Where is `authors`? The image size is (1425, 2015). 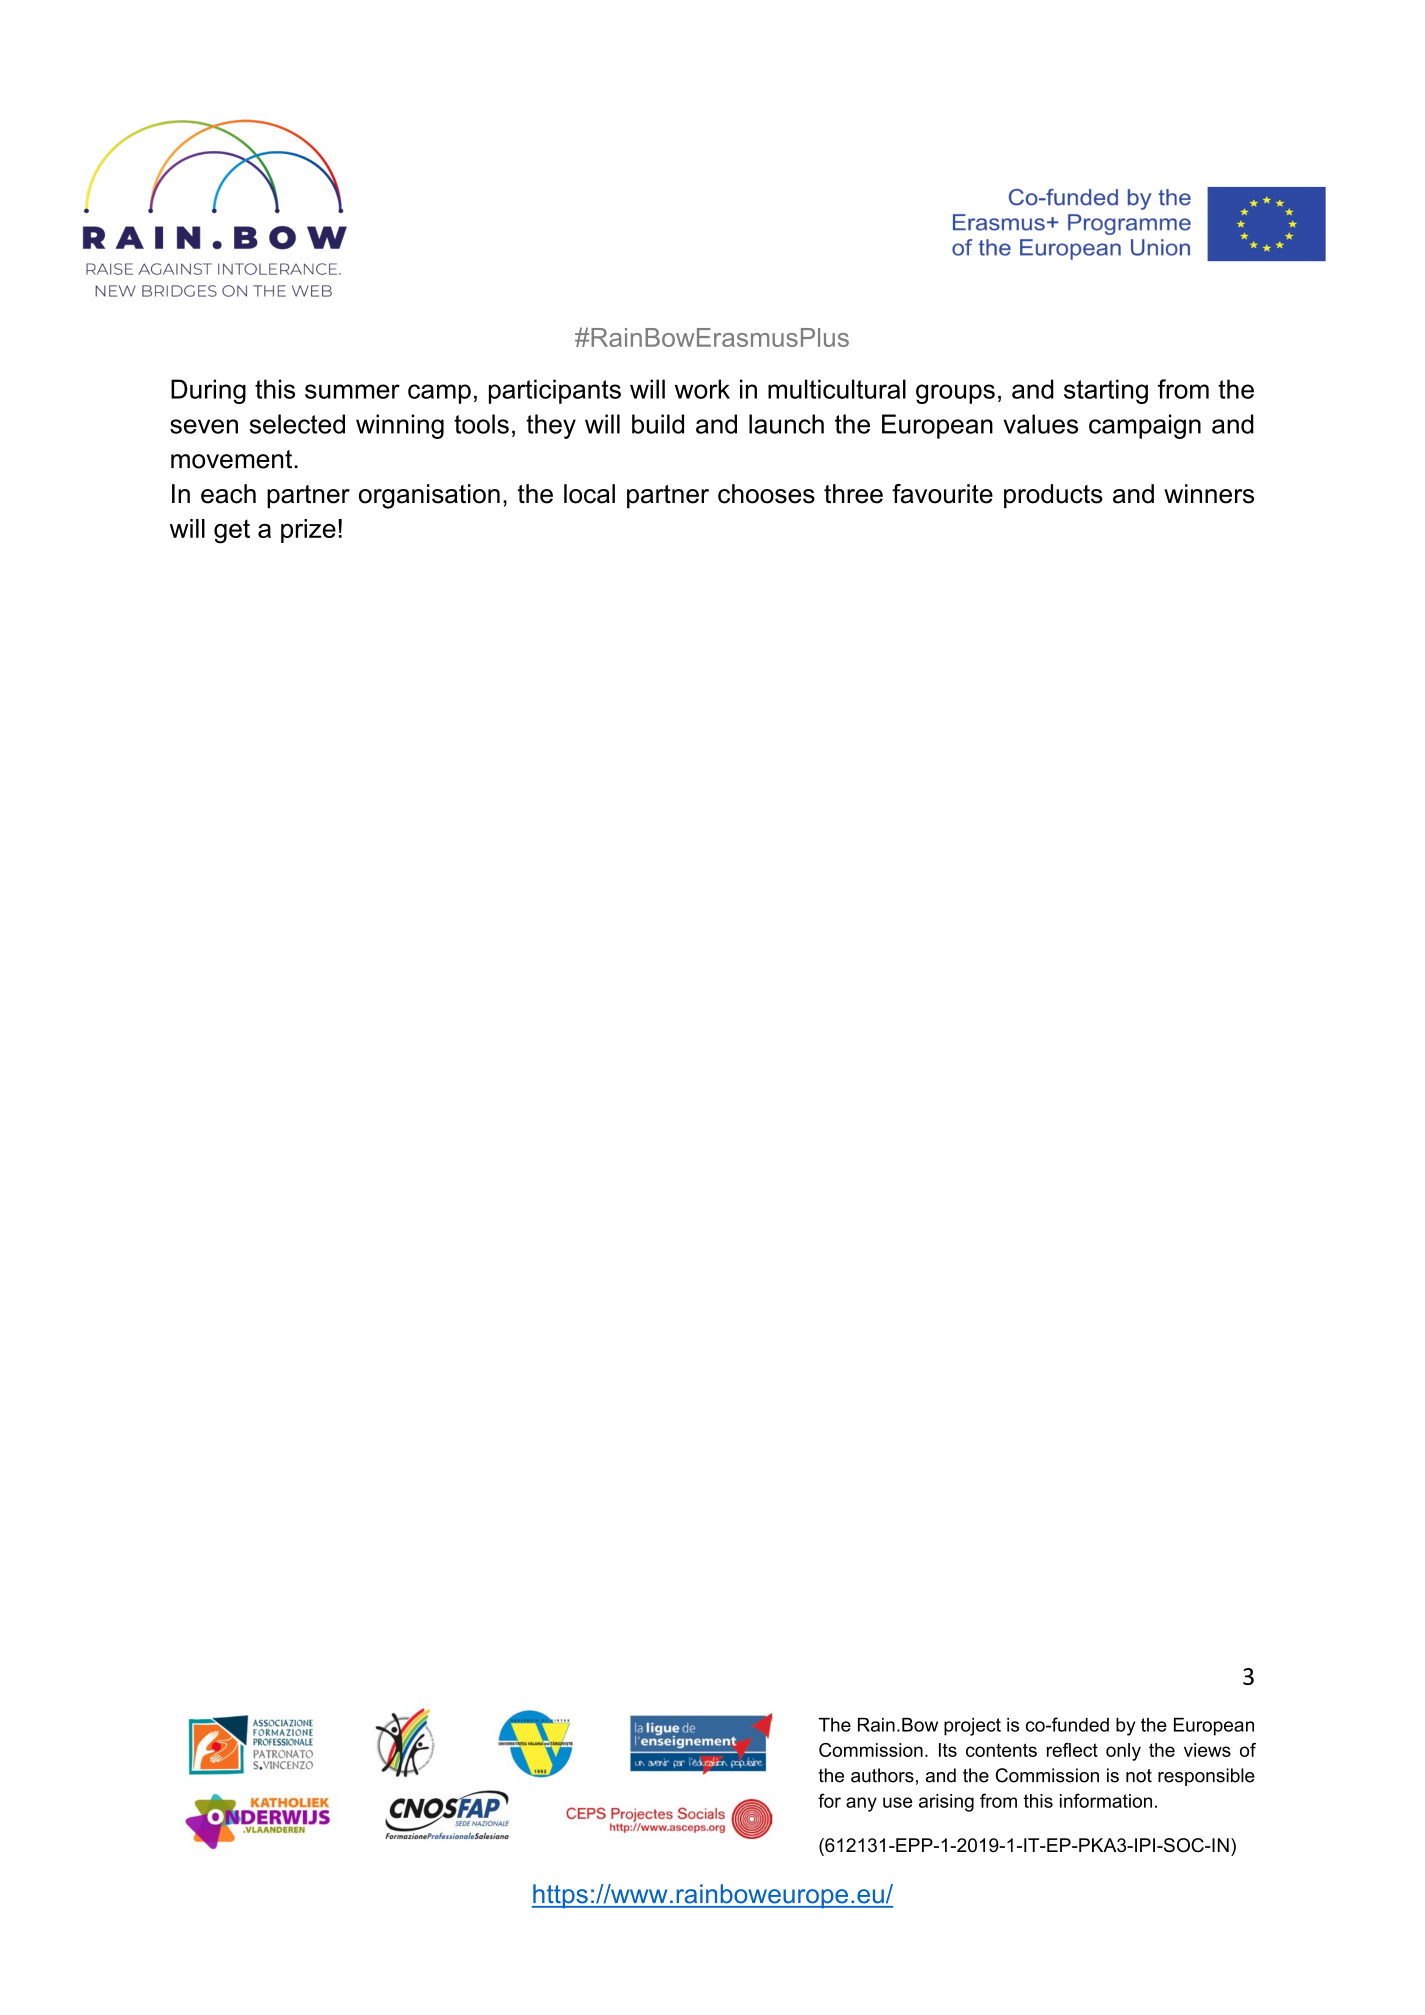 authors is located at coordinates (882, 1775).
